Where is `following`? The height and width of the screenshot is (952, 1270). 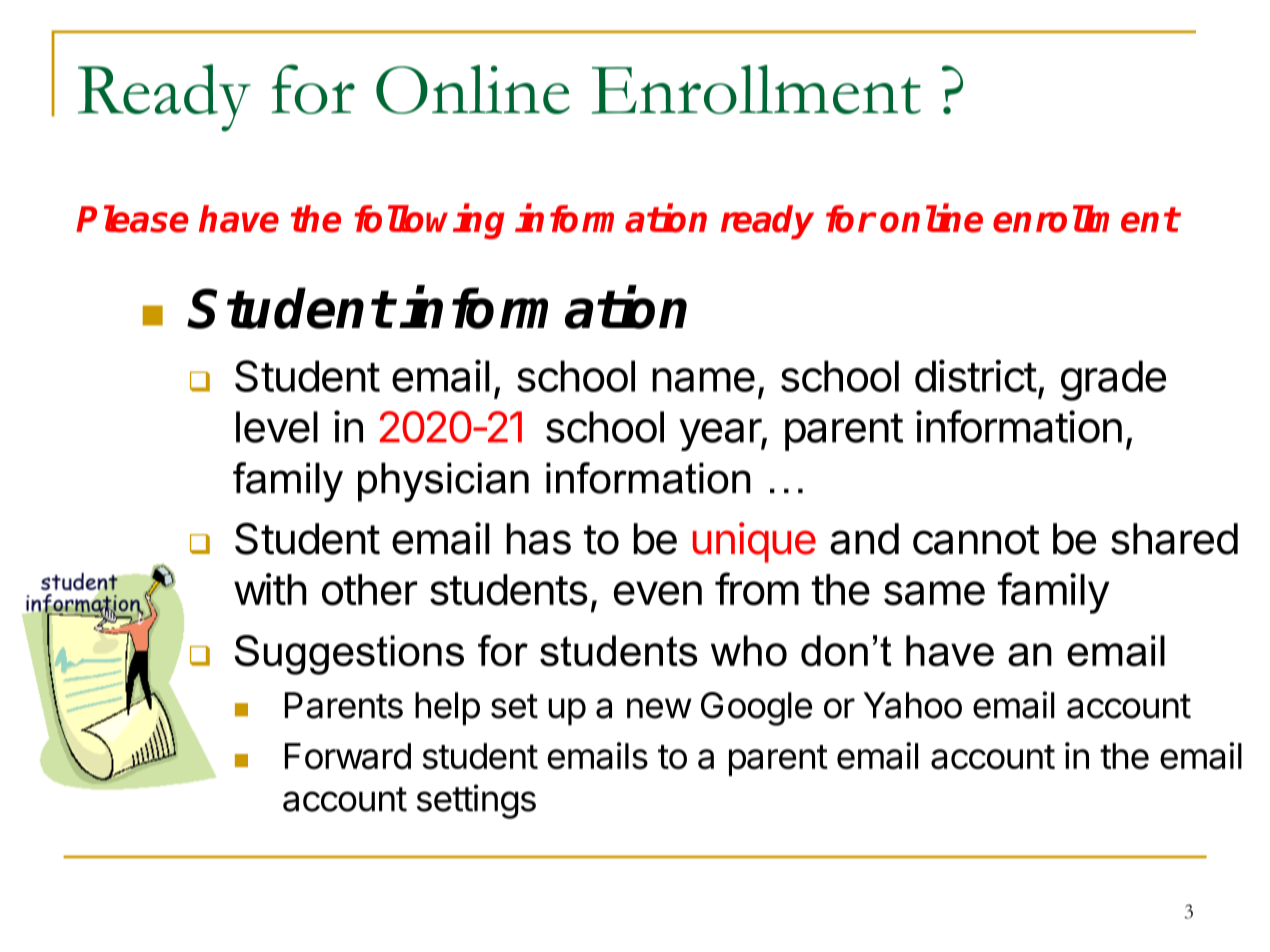
following is located at coordinates (429, 221).
